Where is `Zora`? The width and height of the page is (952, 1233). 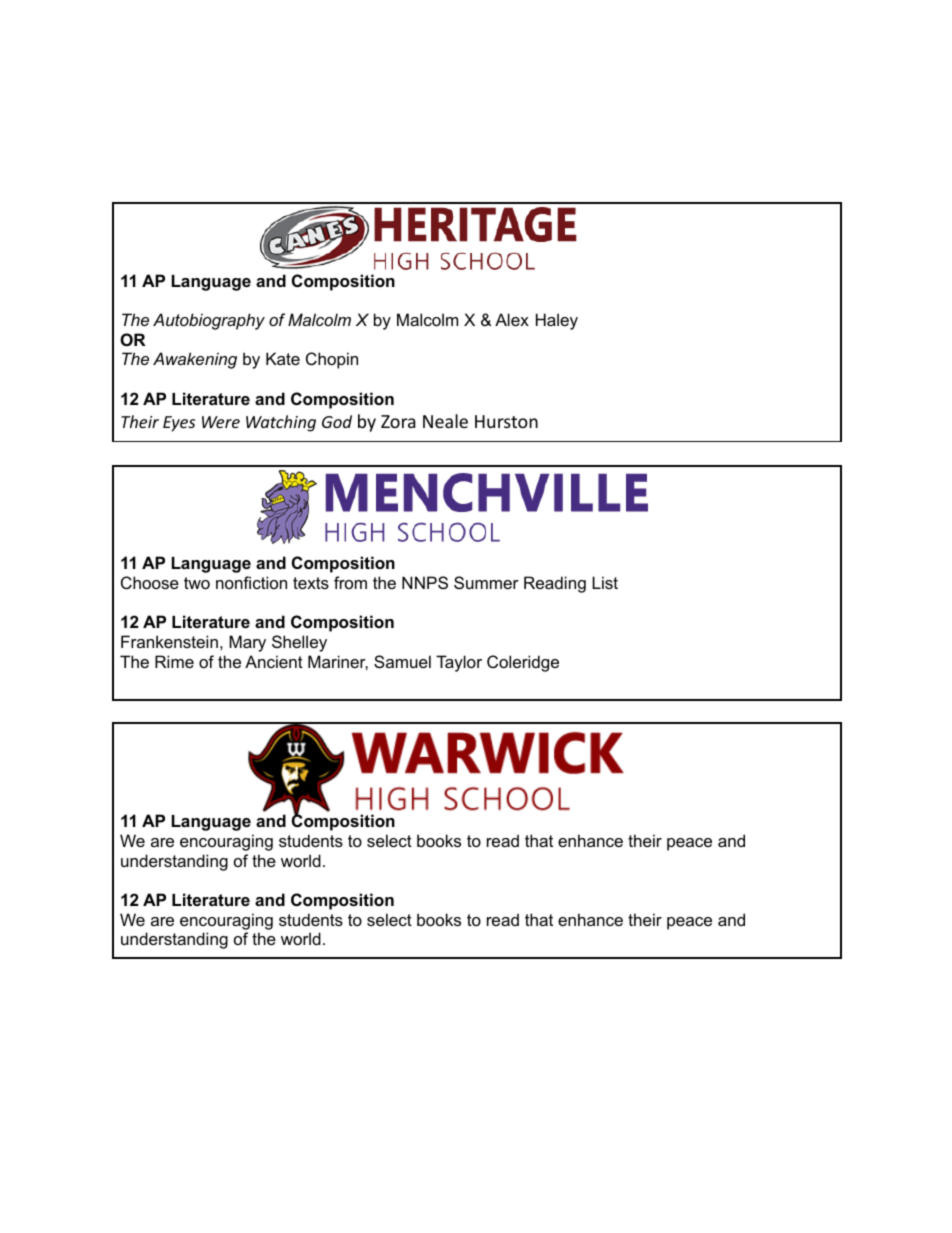 Zora is located at coordinates (398, 421).
